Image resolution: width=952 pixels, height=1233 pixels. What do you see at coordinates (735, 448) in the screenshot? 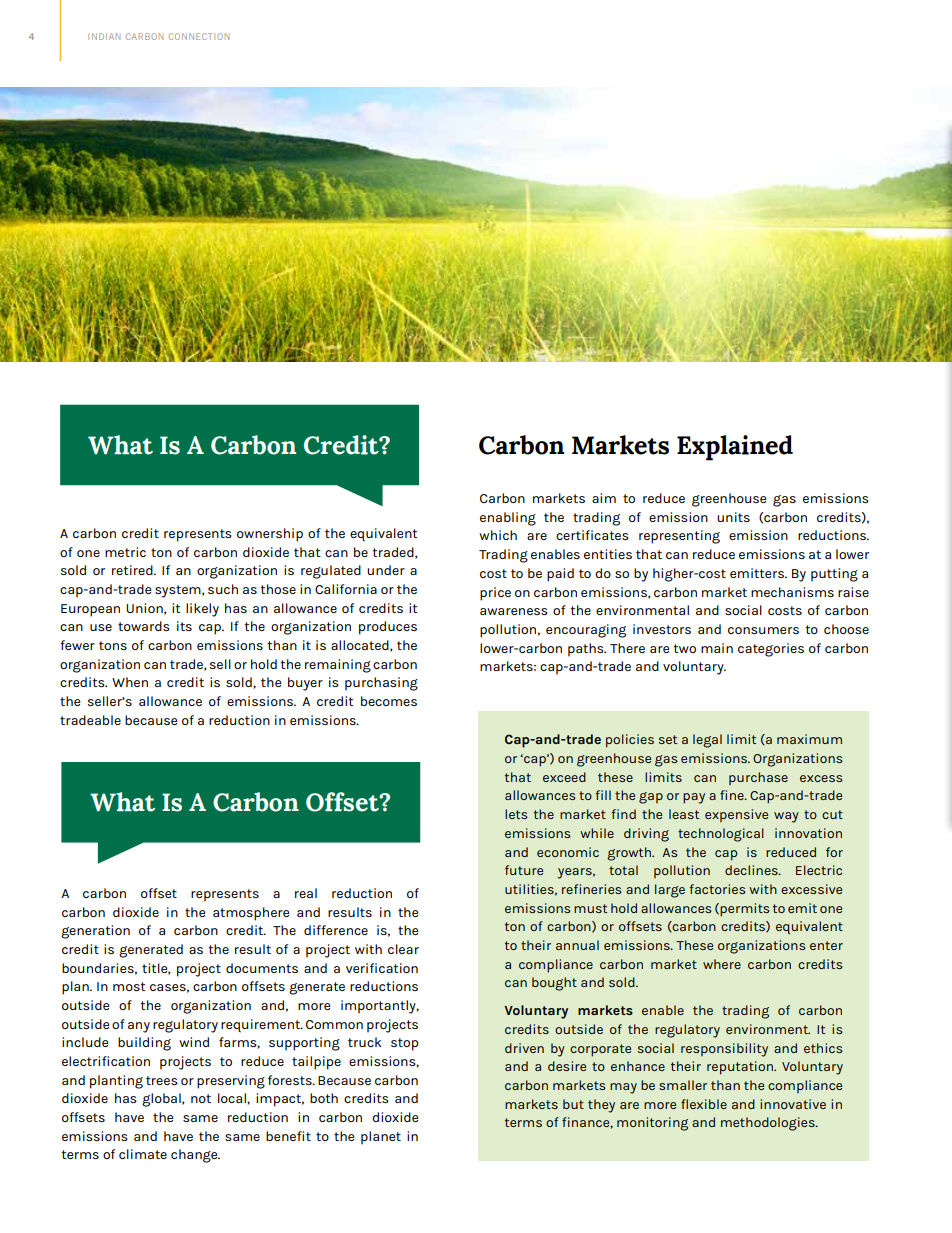
I see `Explained` at bounding box center [735, 448].
